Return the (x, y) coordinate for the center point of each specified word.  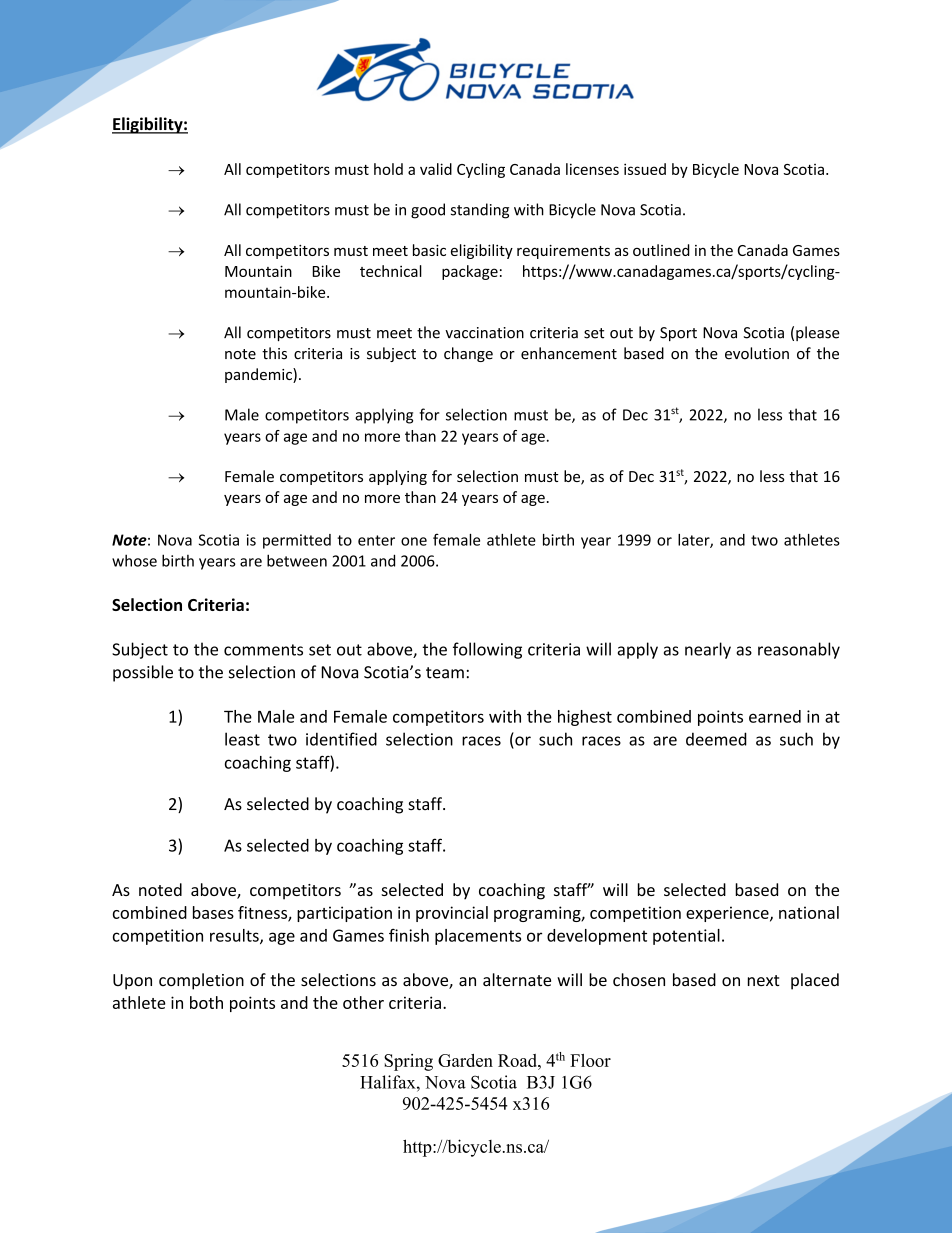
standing (480, 211)
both (206, 1002)
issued (645, 169)
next (764, 980)
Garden (465, 1060)
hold (388, 169)
